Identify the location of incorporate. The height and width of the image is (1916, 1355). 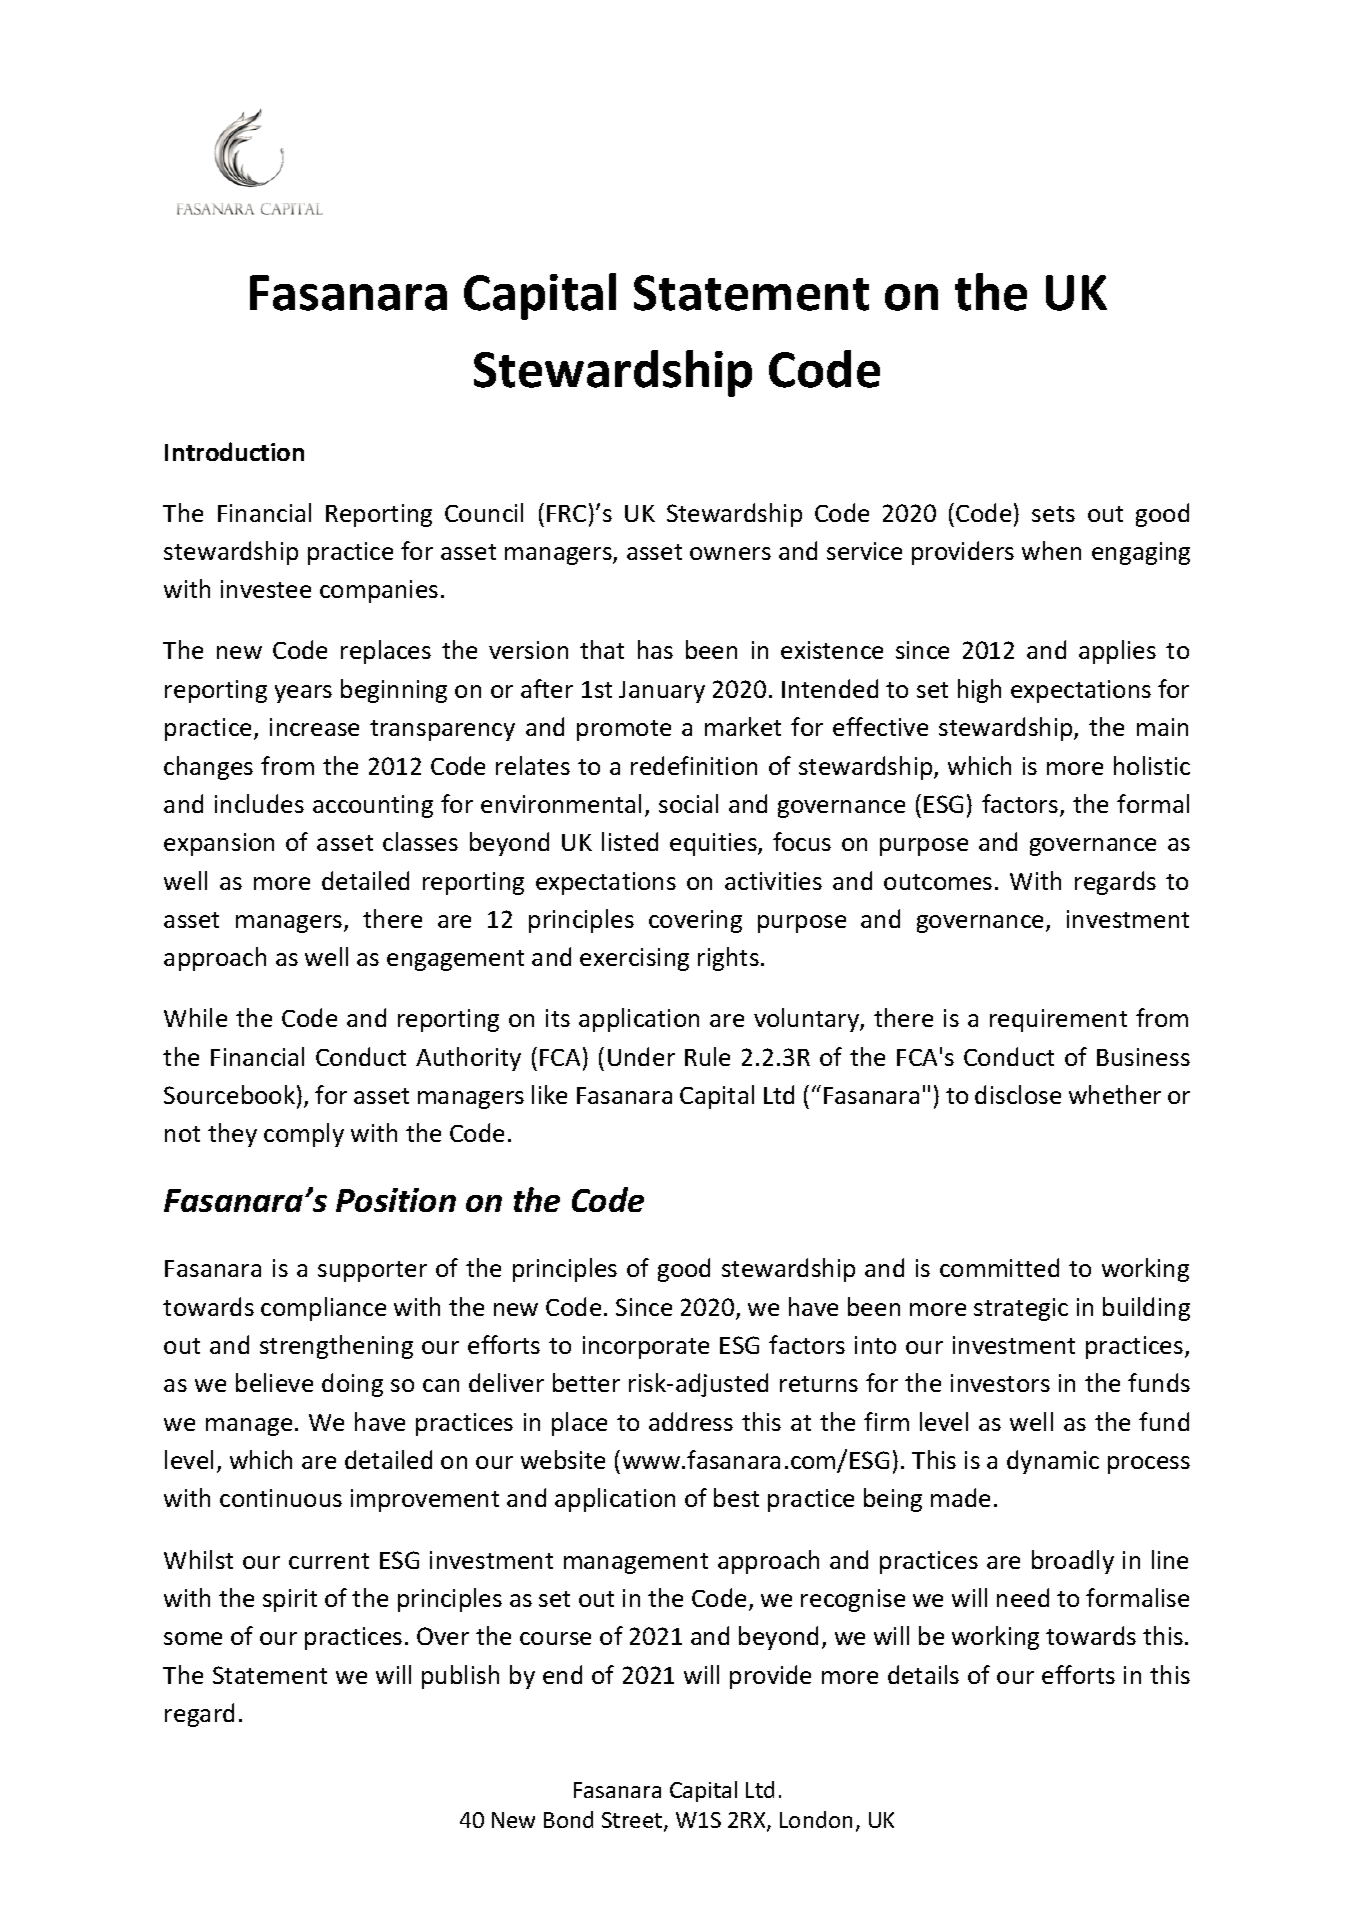
(646, 1347).
